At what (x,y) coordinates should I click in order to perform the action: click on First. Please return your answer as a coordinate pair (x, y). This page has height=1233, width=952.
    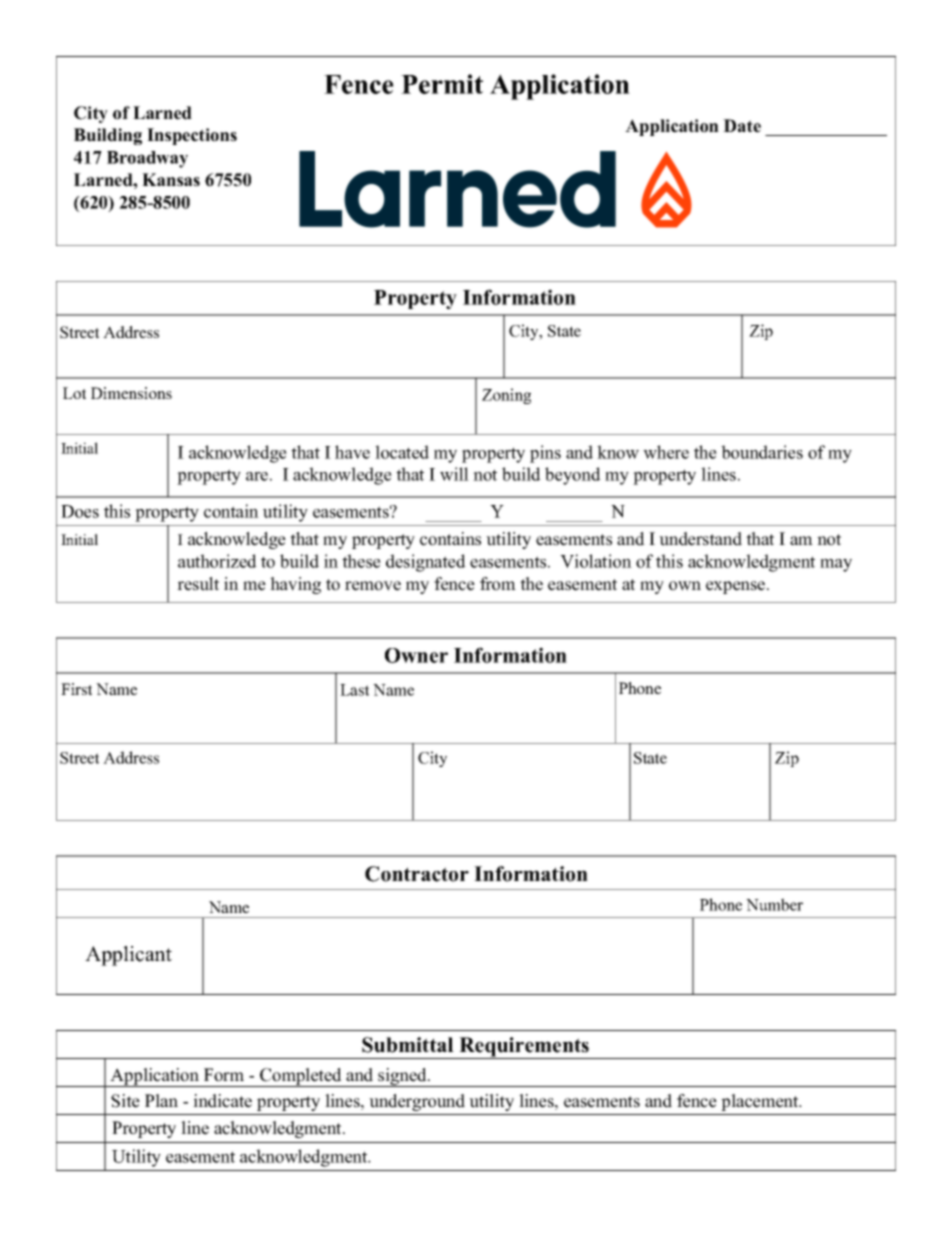
    Looking at the image, I should click on (76, 689).
